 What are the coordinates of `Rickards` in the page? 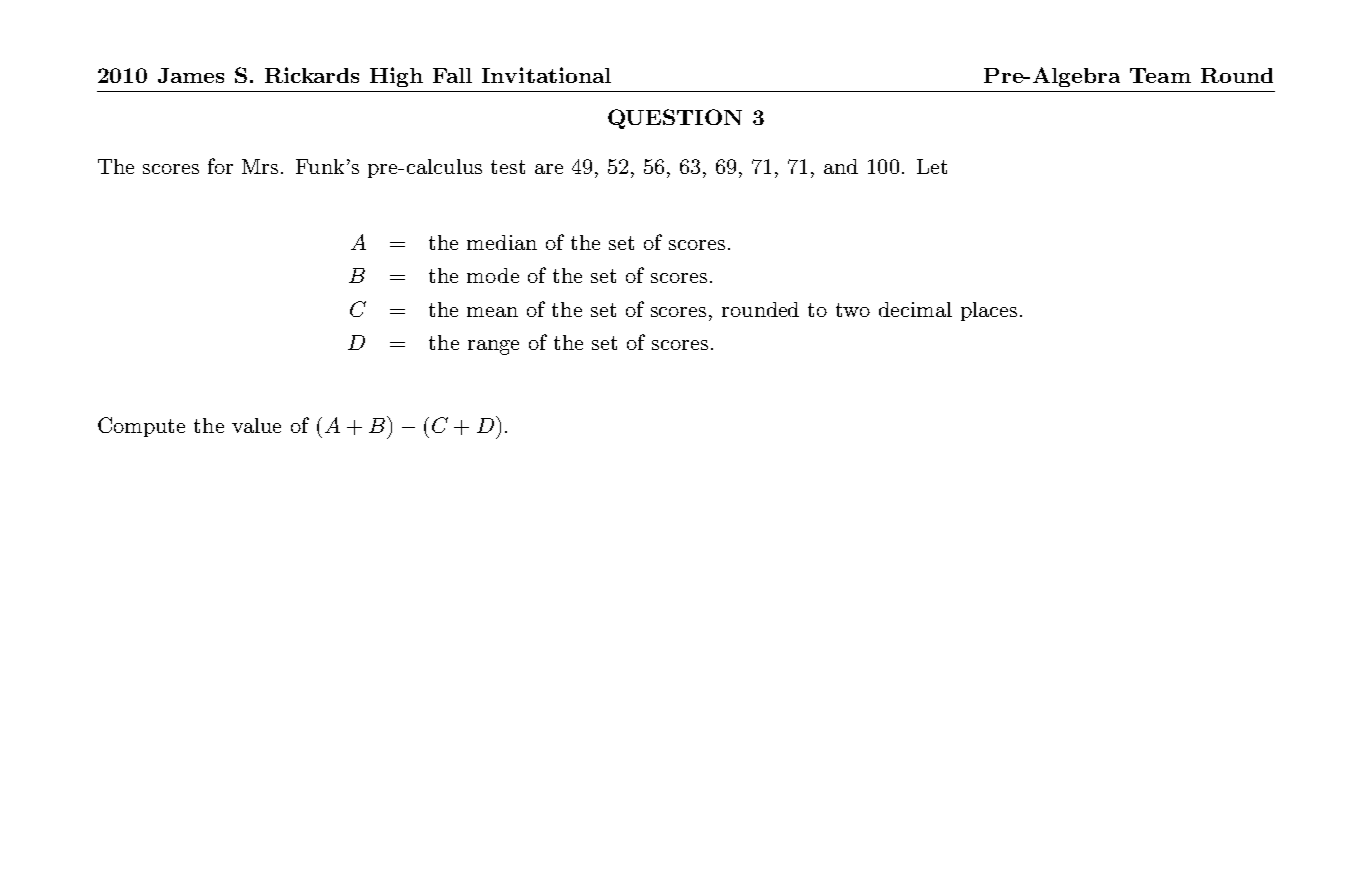 It's located at (312, 75).
